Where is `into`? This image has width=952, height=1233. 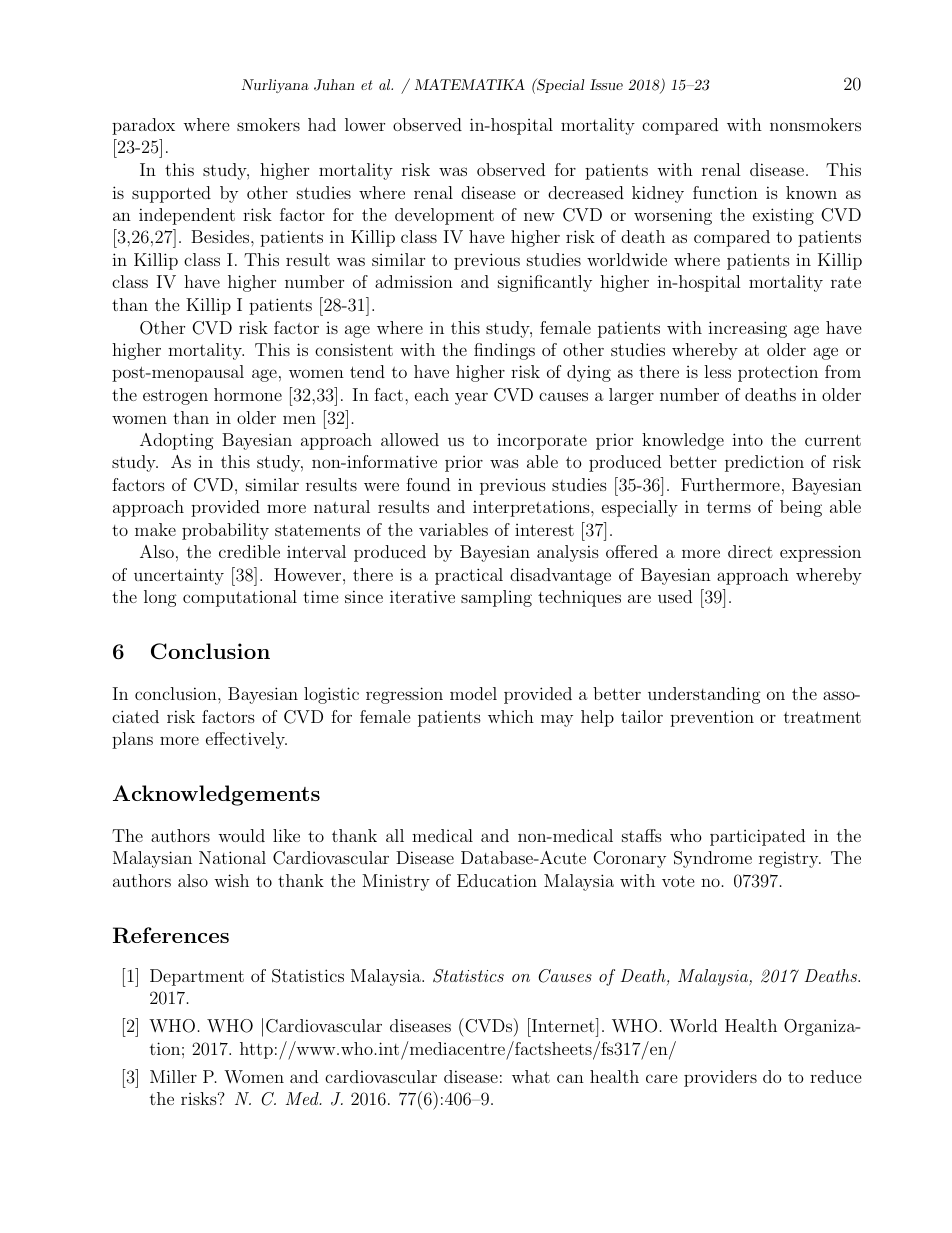
into is located at coordinates (747, 439).
